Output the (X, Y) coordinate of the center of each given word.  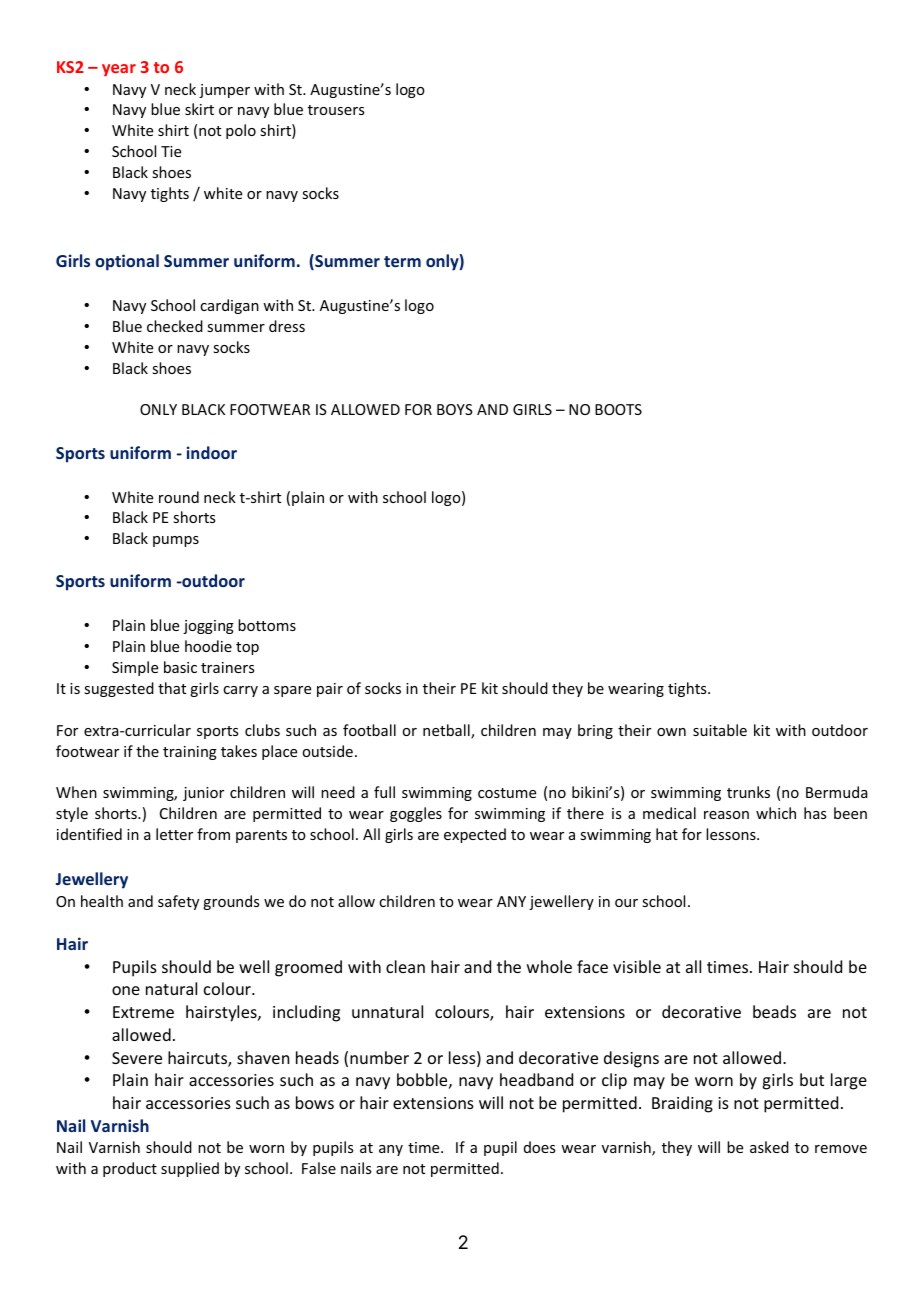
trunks (748, 792)
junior (203, 794)
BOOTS (618, 409)
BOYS (455, 409)
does (539, 1147)
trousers (336, 110)
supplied (190, 1169)
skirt (199, 109)
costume (507, 793)
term (402, 261)
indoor (212, 452)
